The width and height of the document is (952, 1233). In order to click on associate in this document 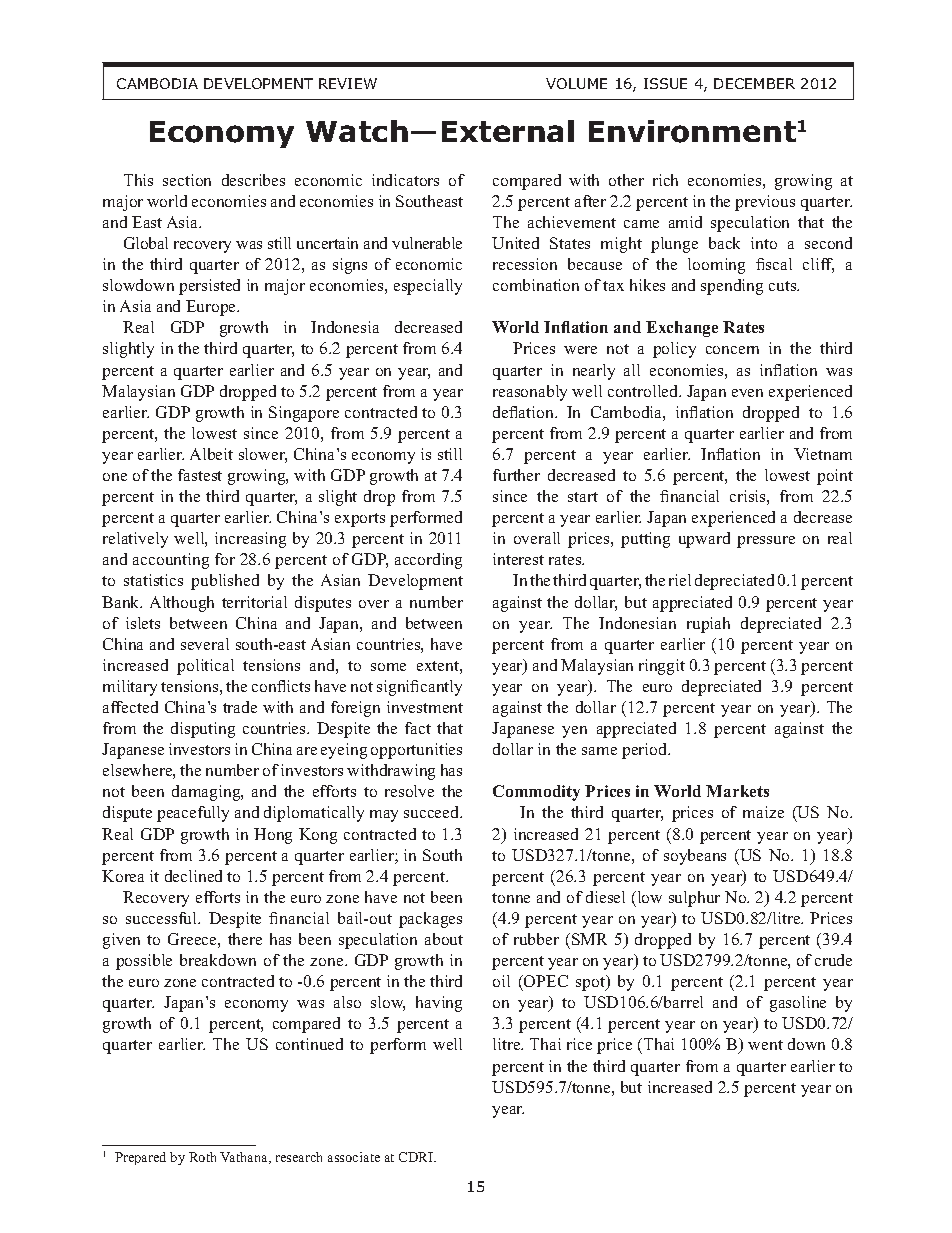, I will do `click(354, 1157)`.
